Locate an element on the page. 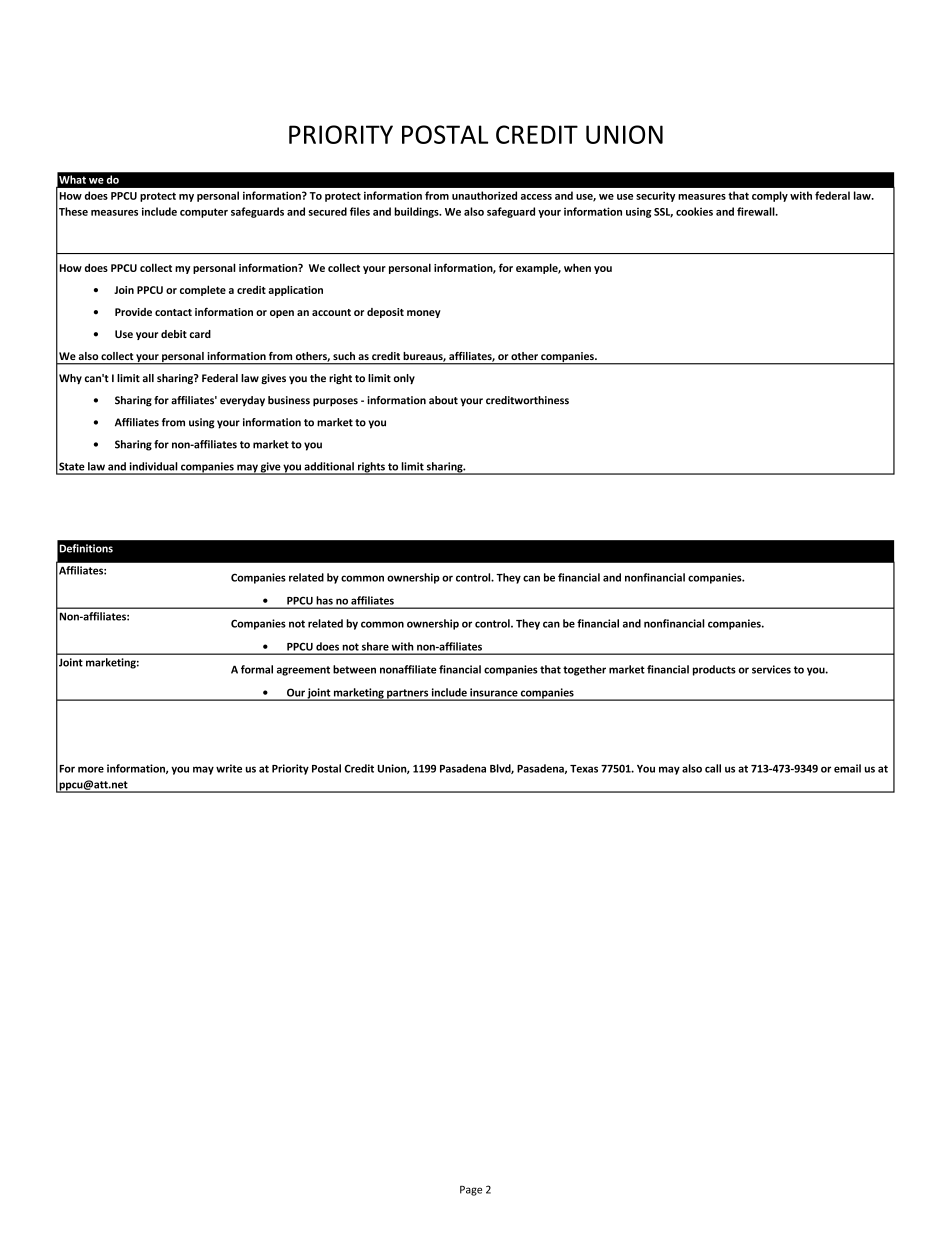  computer is located at coordinates (204, 213).
